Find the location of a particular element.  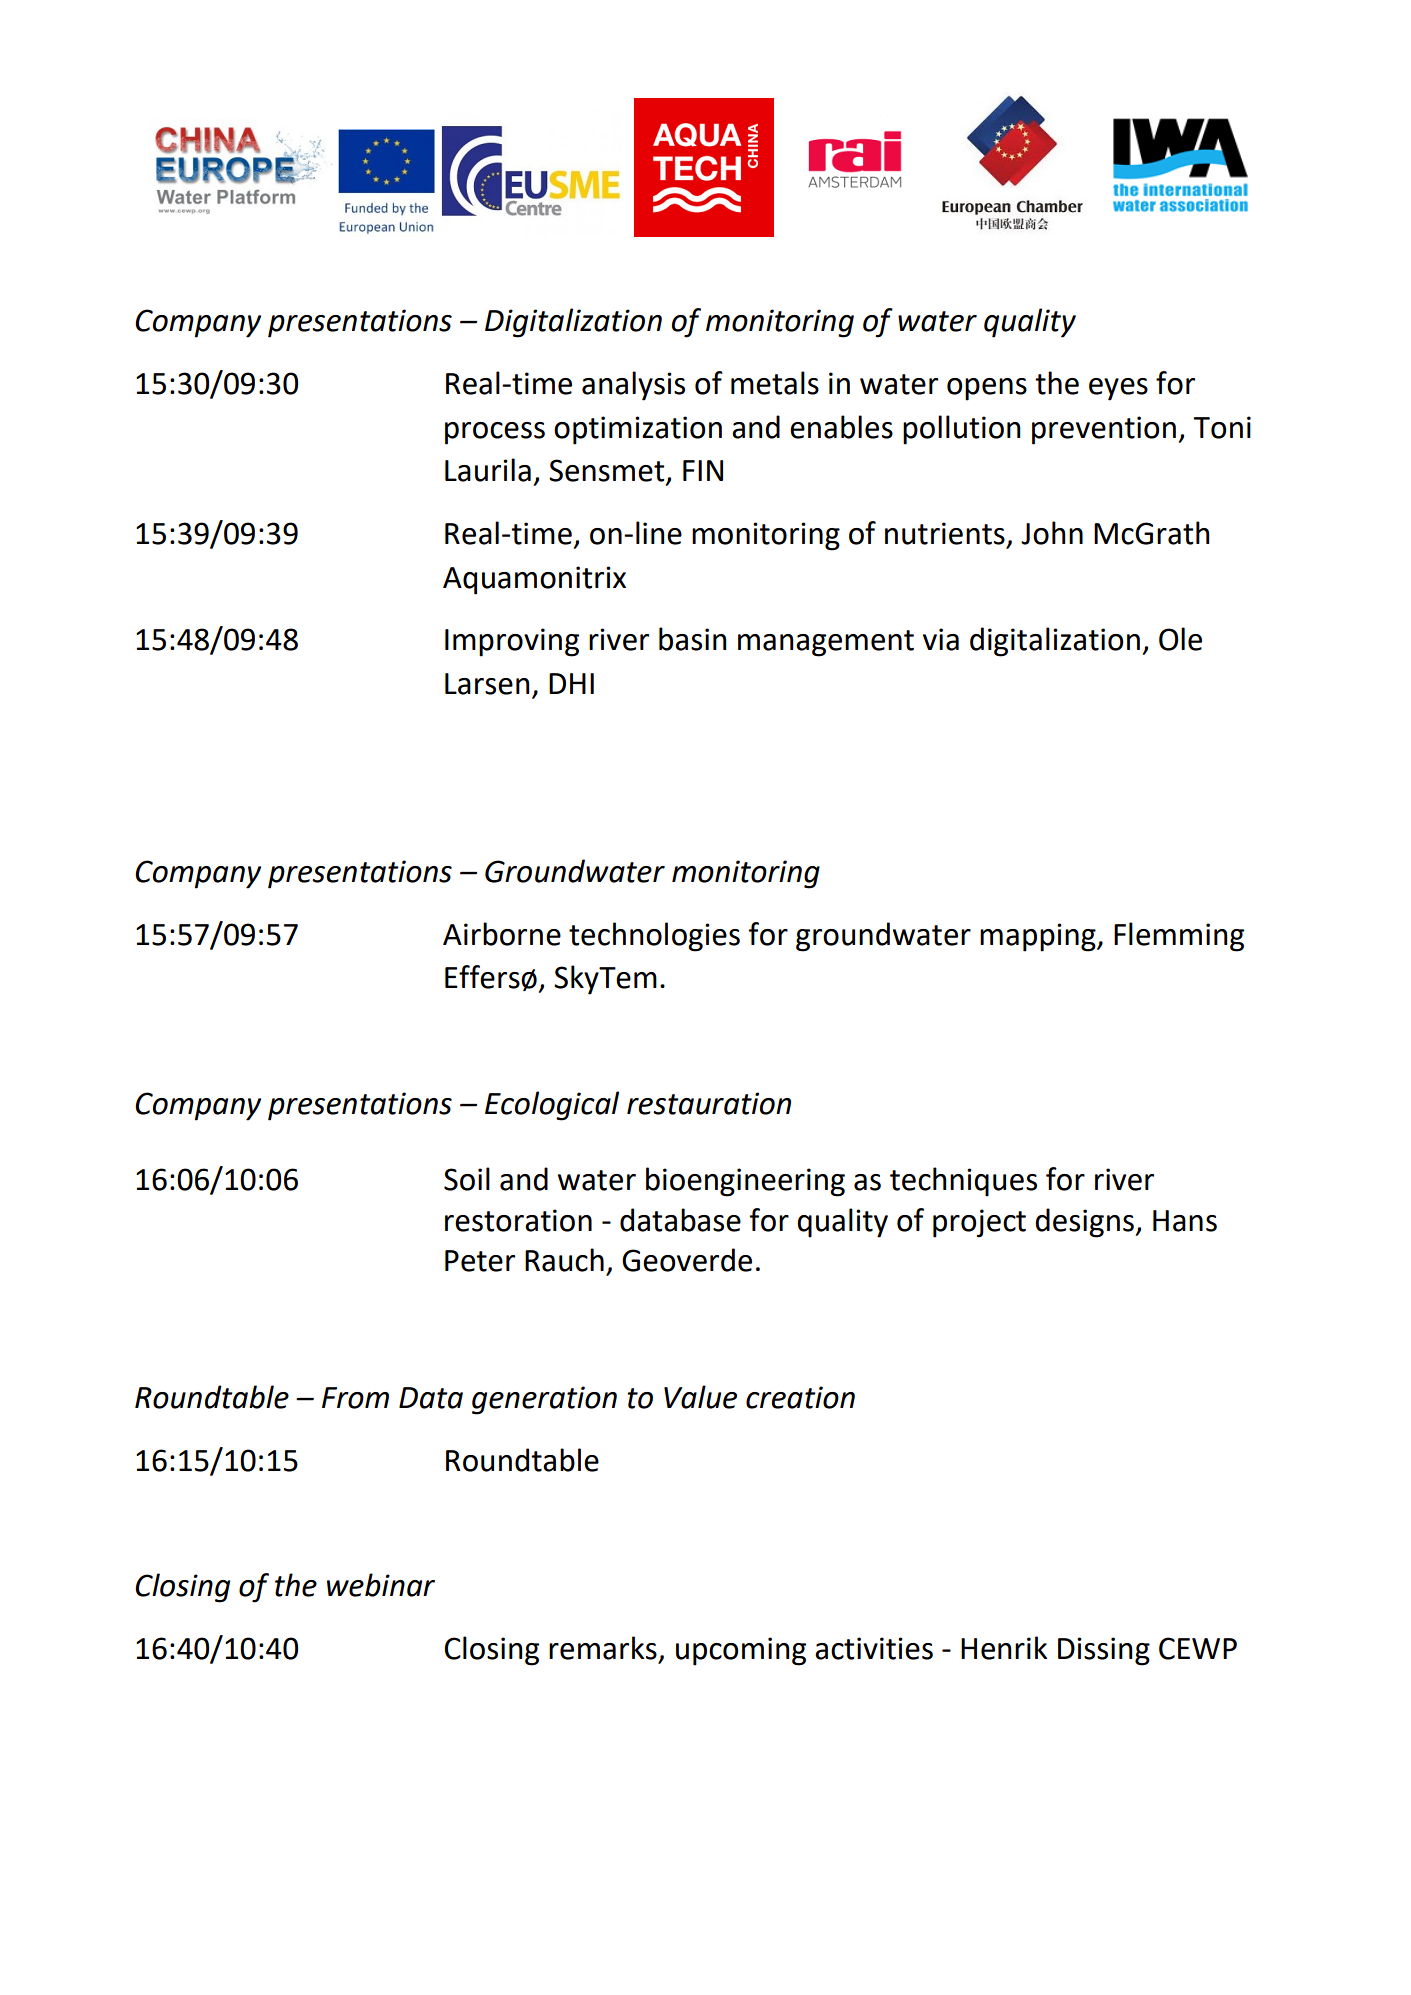

creation is located at coordinates (800, 1397).
